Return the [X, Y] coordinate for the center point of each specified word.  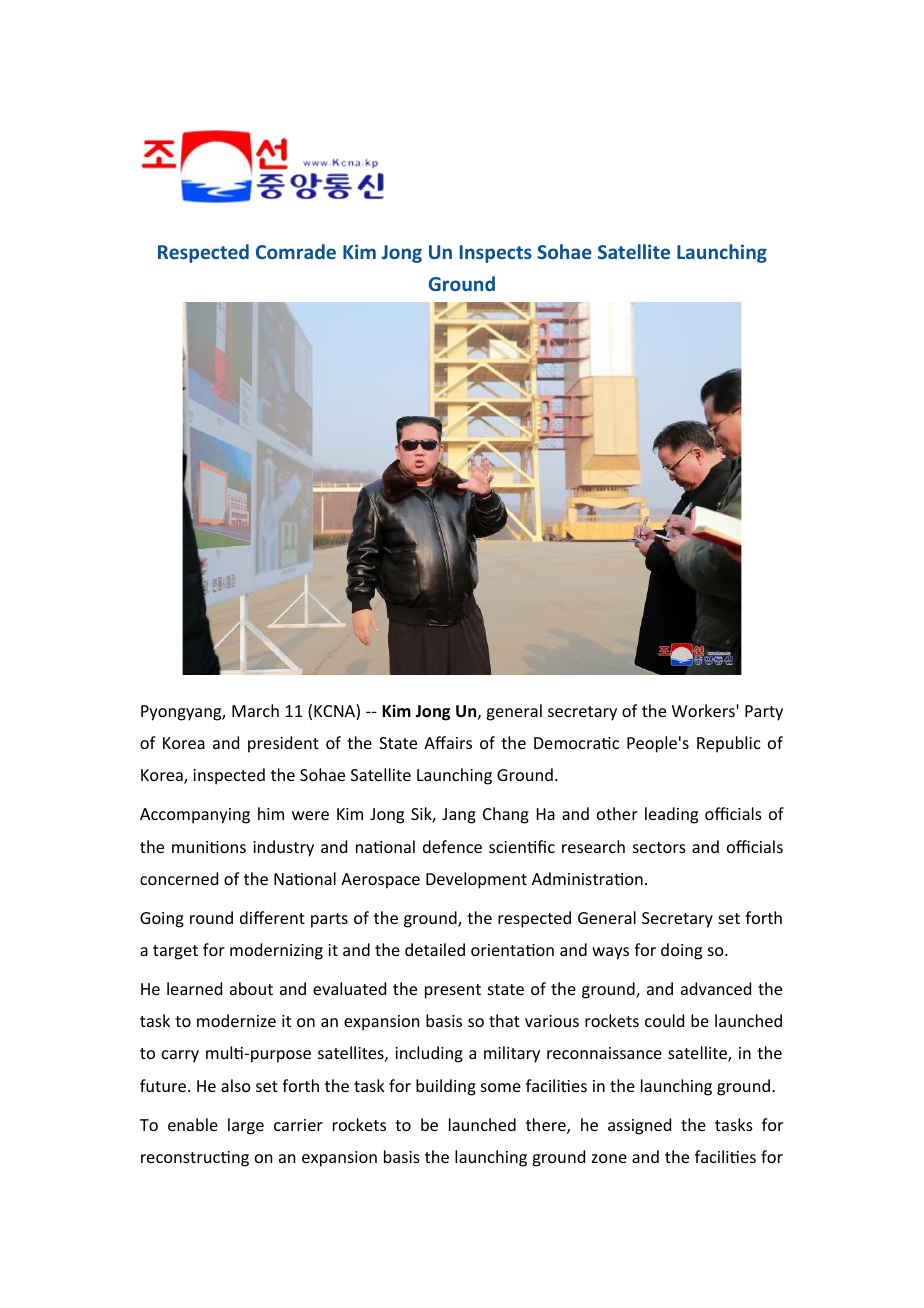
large [246, 1126]
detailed [435, 949]
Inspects [496, 254]
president [283, 744]
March [255, 710]
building [446, 1087]
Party [764, 713]
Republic [729, 744]
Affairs [448, 742]
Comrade [296, 251]
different [272, 917]
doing [681, 951]
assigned [639, 1126]
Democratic [576, 743]
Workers [704, 710]
